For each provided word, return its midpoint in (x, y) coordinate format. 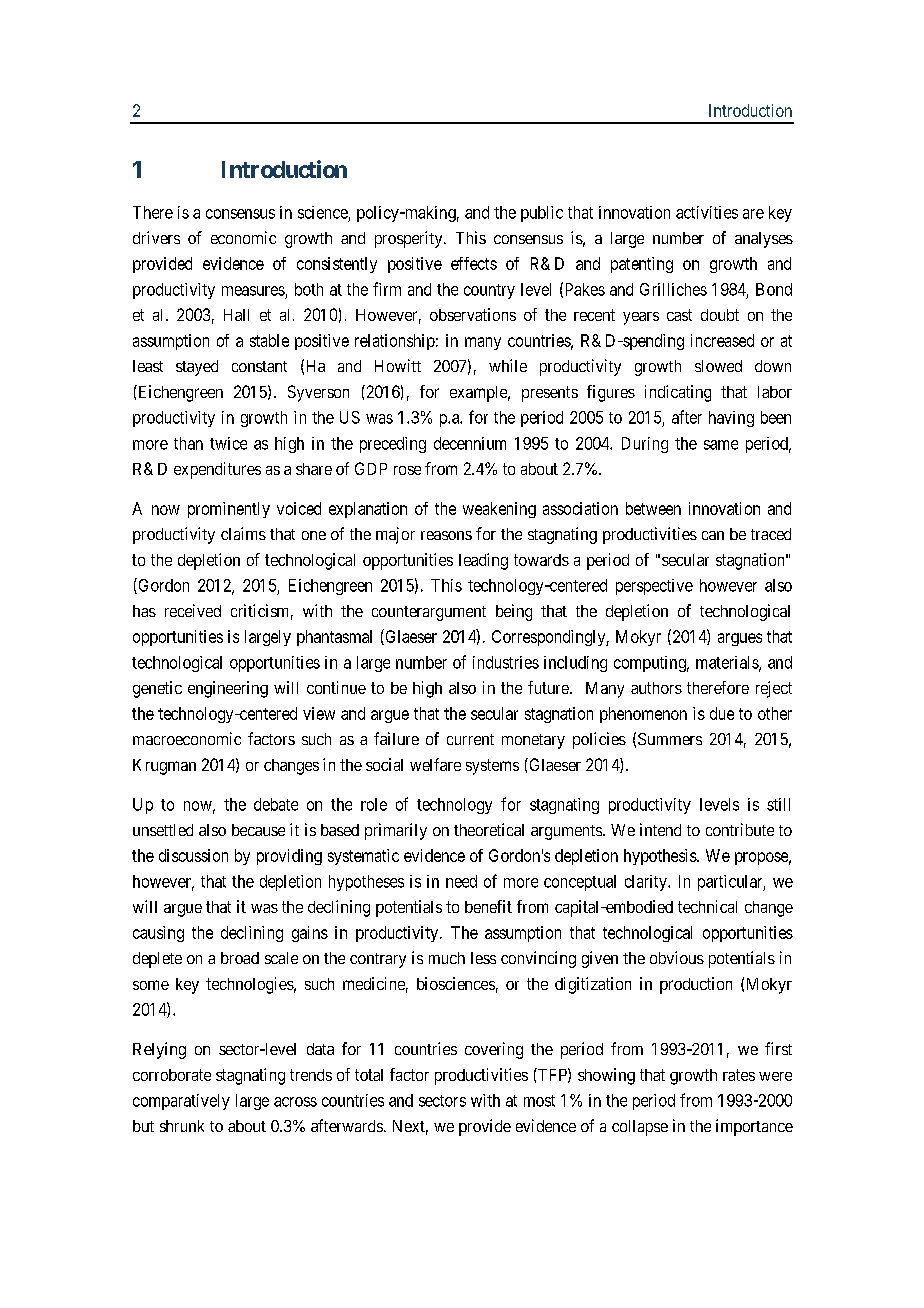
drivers (156, 237)
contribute (740, 829)
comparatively (181, 1102)
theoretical (489, 829)
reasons (446, 535)
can (713, 535)
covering (494, 1050)
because (258, 830)
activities (707, 212)
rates (739, 1075)
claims (243, 533)
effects (474, 263)
